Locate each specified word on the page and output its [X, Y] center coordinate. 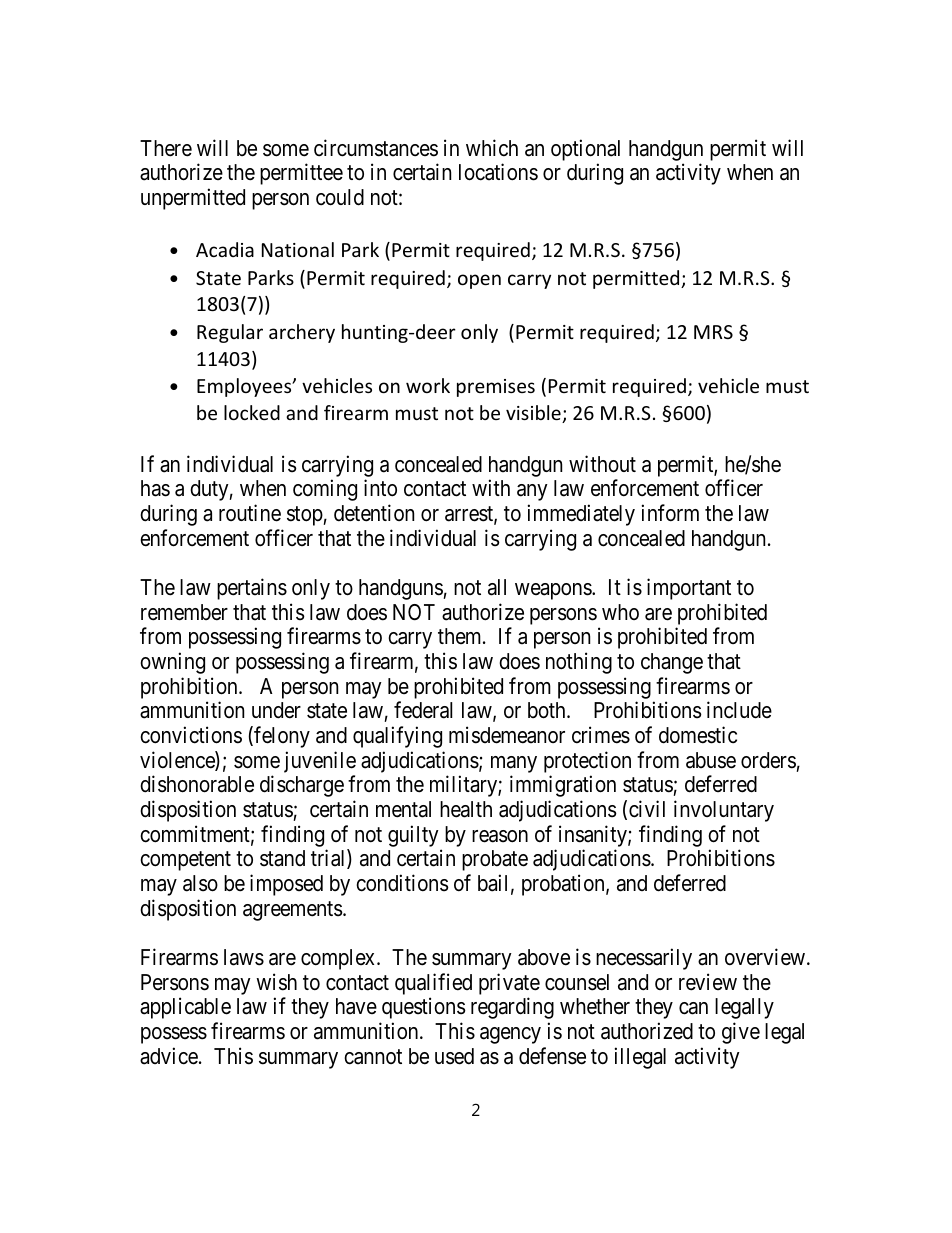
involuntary [724, 811]
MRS [713, 332]
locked [252, 412]
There [166, 148]
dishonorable [197, 784]
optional [585, 150]
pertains [252, 589]
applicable [185, 1008]
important [689, 589]
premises [496, 388]
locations [498, 172]
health [466, 809]
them [461, 636]
